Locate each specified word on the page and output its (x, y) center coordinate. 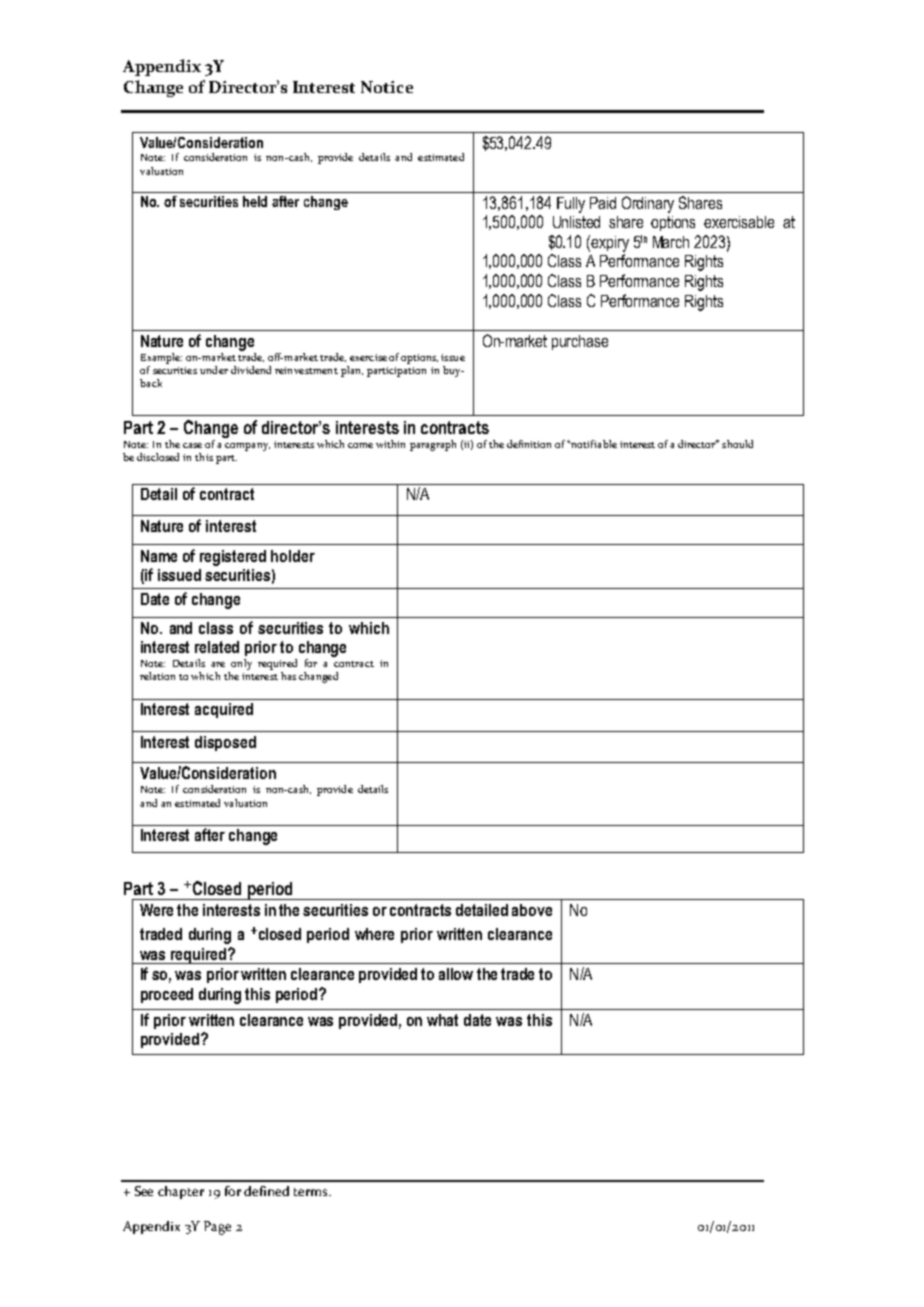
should (737, 444)
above (532, 910)
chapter (181, 1192)
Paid (603, 203)
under (214, 370)
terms (312, 1192)
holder (293, 556)
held (255, 201)
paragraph (433, 445)
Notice (387, 87)
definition (529, 444)
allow (456, 974)
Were (156, 910)
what (442, 1020)
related (217, 647)
